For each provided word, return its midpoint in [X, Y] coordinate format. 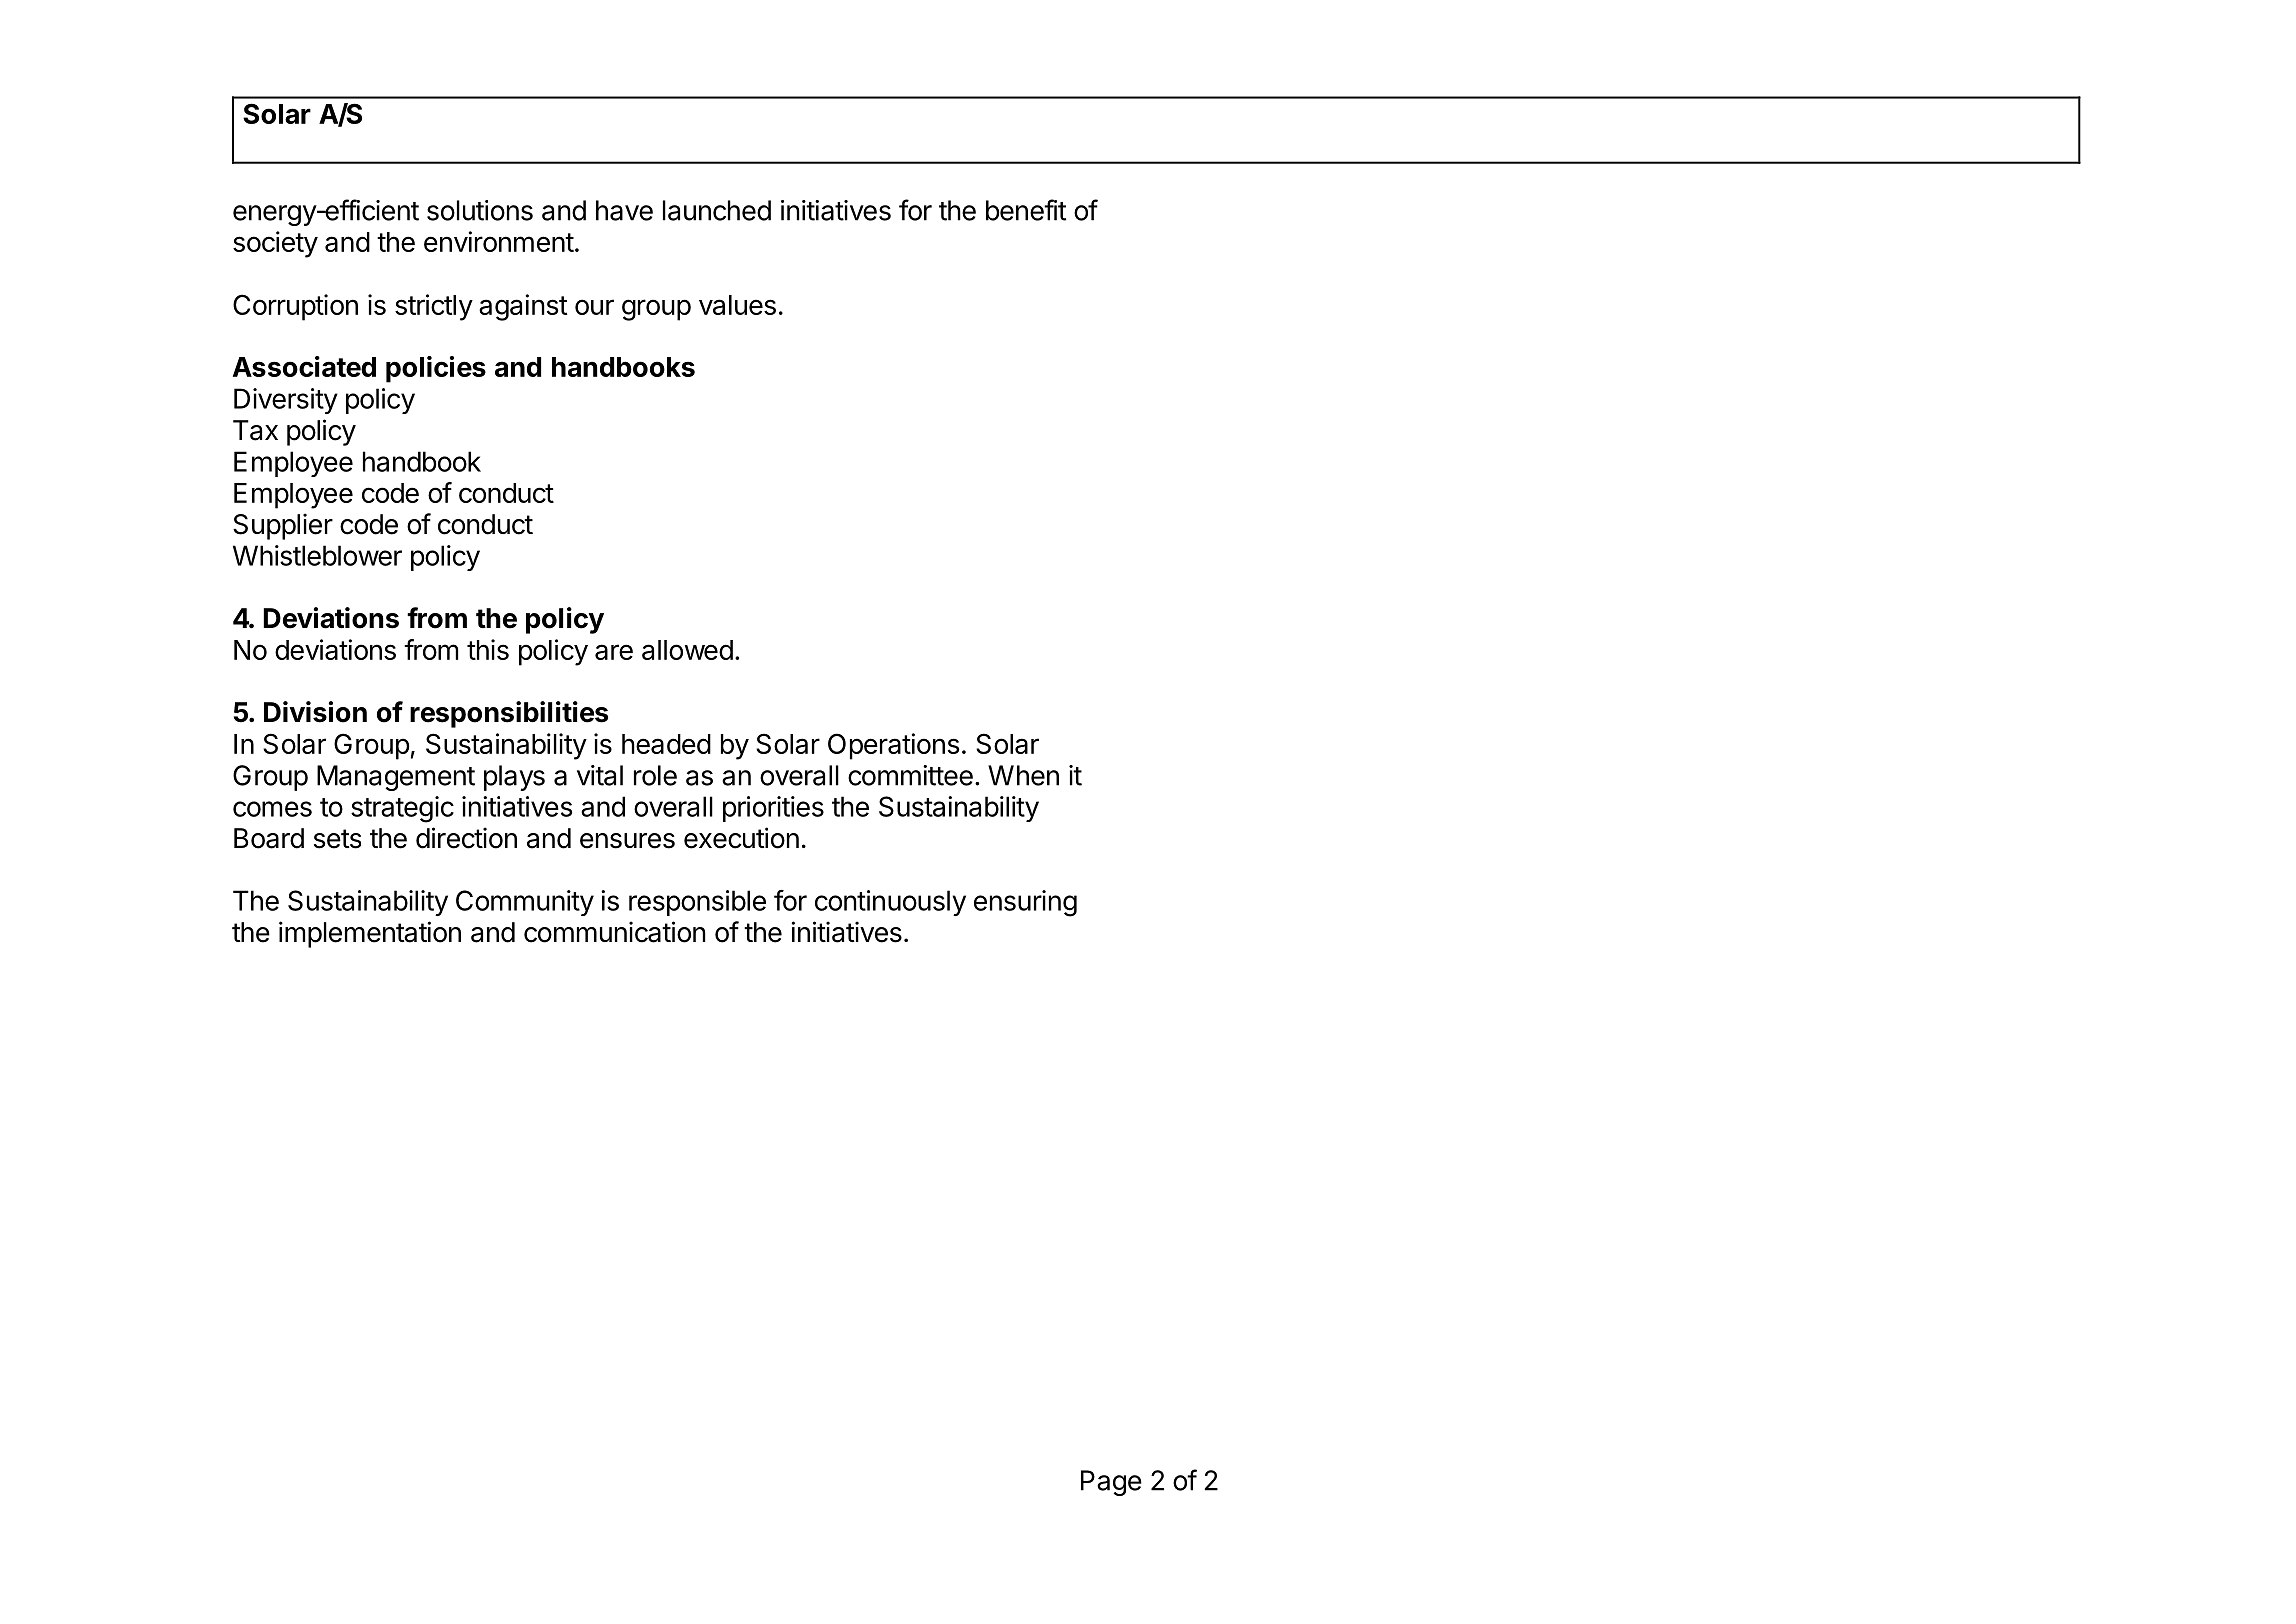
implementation [370, 934]
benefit [1026, 210]
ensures [627, 841]
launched [717, 210]
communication [615, 932]
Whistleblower [317, 555]
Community [525, 903]
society [275, 244]
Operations [893, 746]
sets [337, 839]
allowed [687, 650]
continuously [890, 903]
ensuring [1025, 903]
